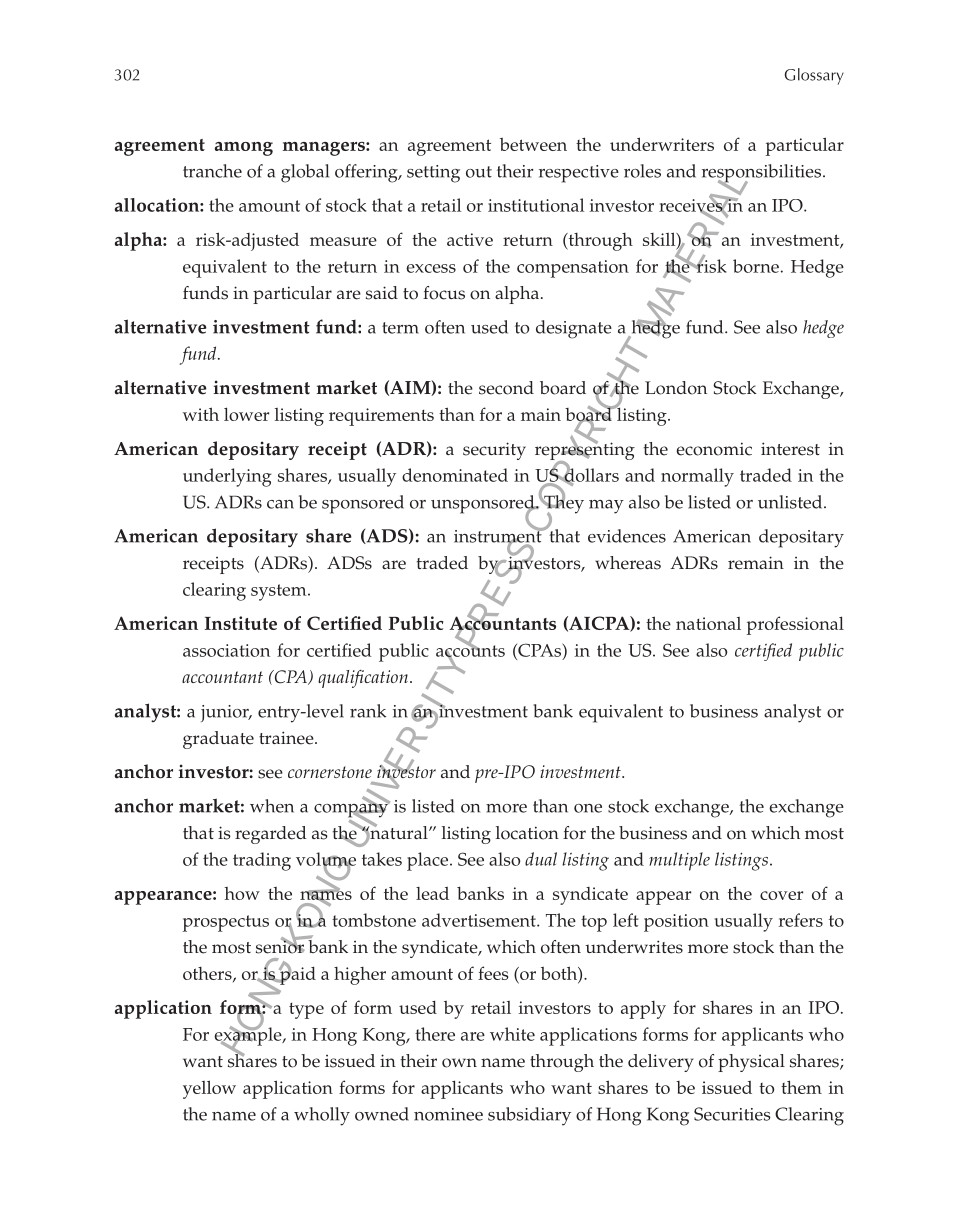 Image resolution: width=958 pixels, height=1232 pixels. Describe the element at coordinates (529, 1116) in the screenshot. I see `subsidiary` at that location.
